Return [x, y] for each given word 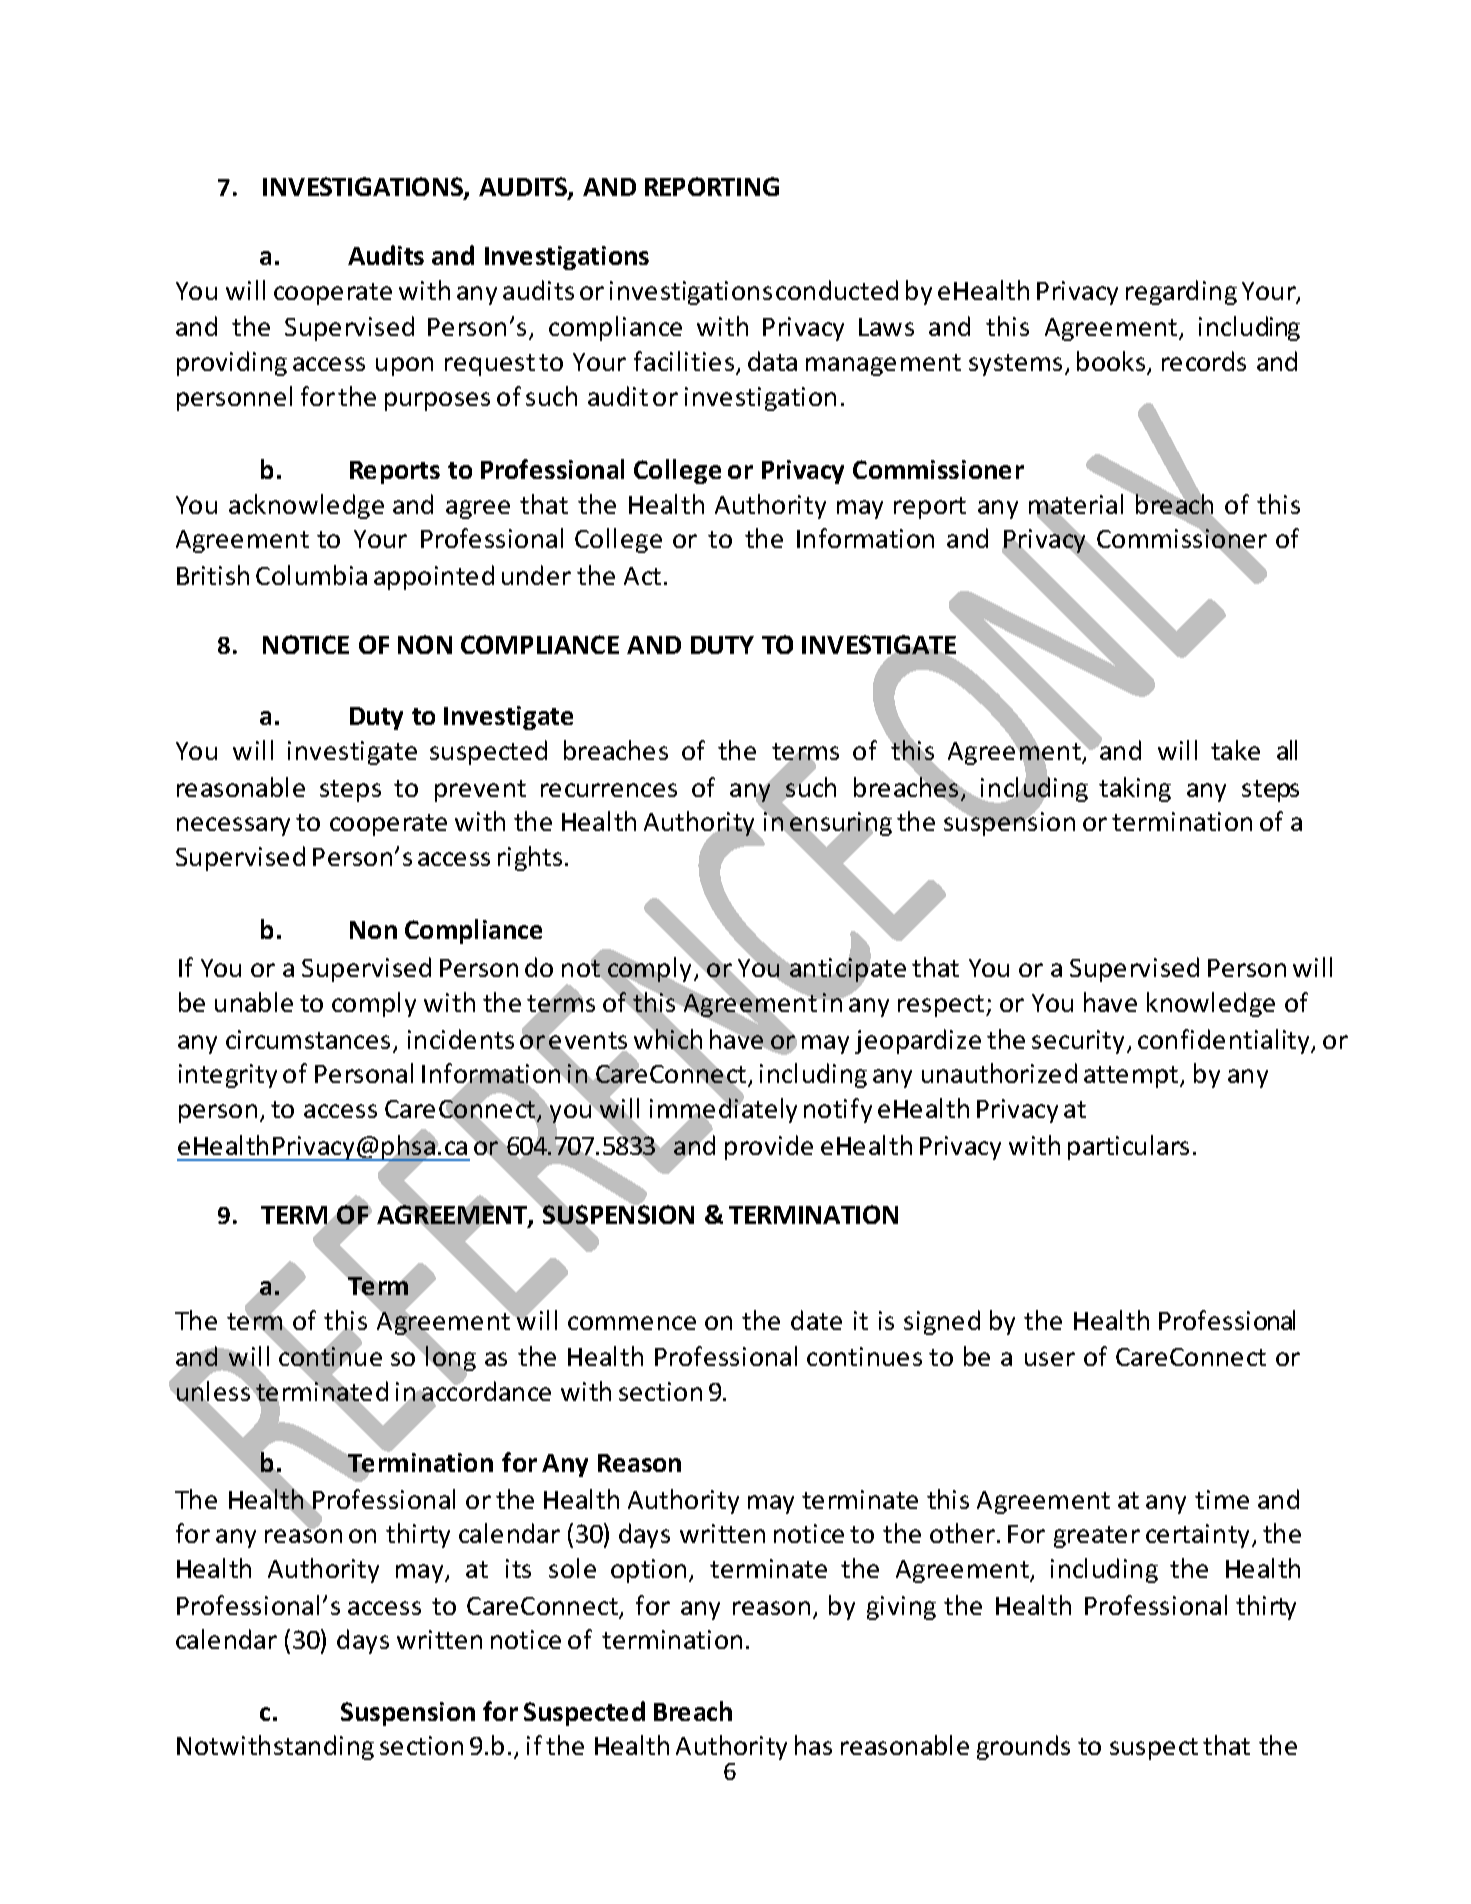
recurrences [609, 790]
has [813, 1745]
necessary [233, 826]
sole [572, 1568]
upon [404, 366]
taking [1135, 789]
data [772, 361]
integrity [228, 1076]
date [816, 1320]
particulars [1128, 1147]
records [1204, 361]
